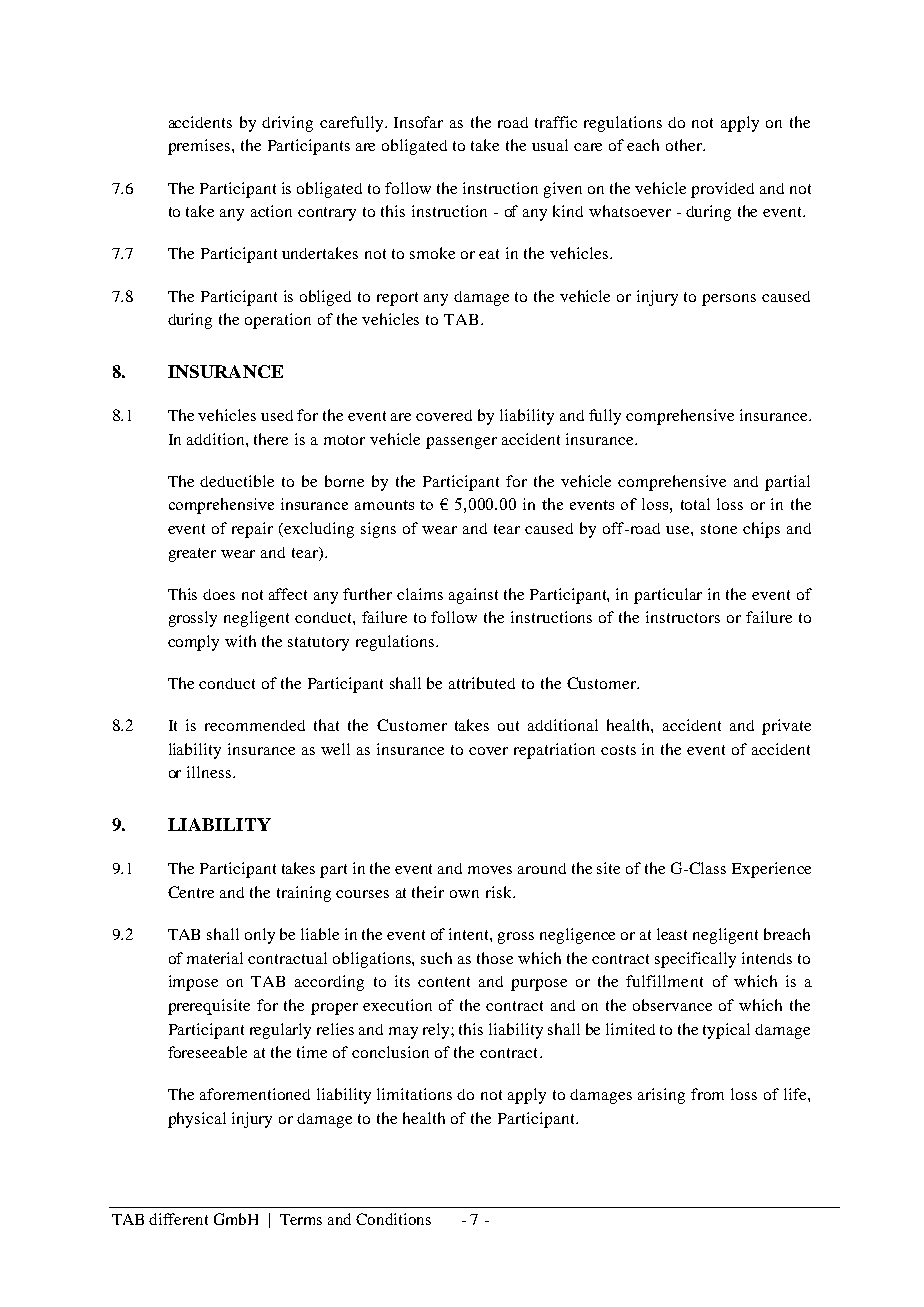 Image resolution: width=924 pixels, height=1307 pixels. Describe the element at coordinates (240, 641) in the screenshot. I see `with` at that location.
